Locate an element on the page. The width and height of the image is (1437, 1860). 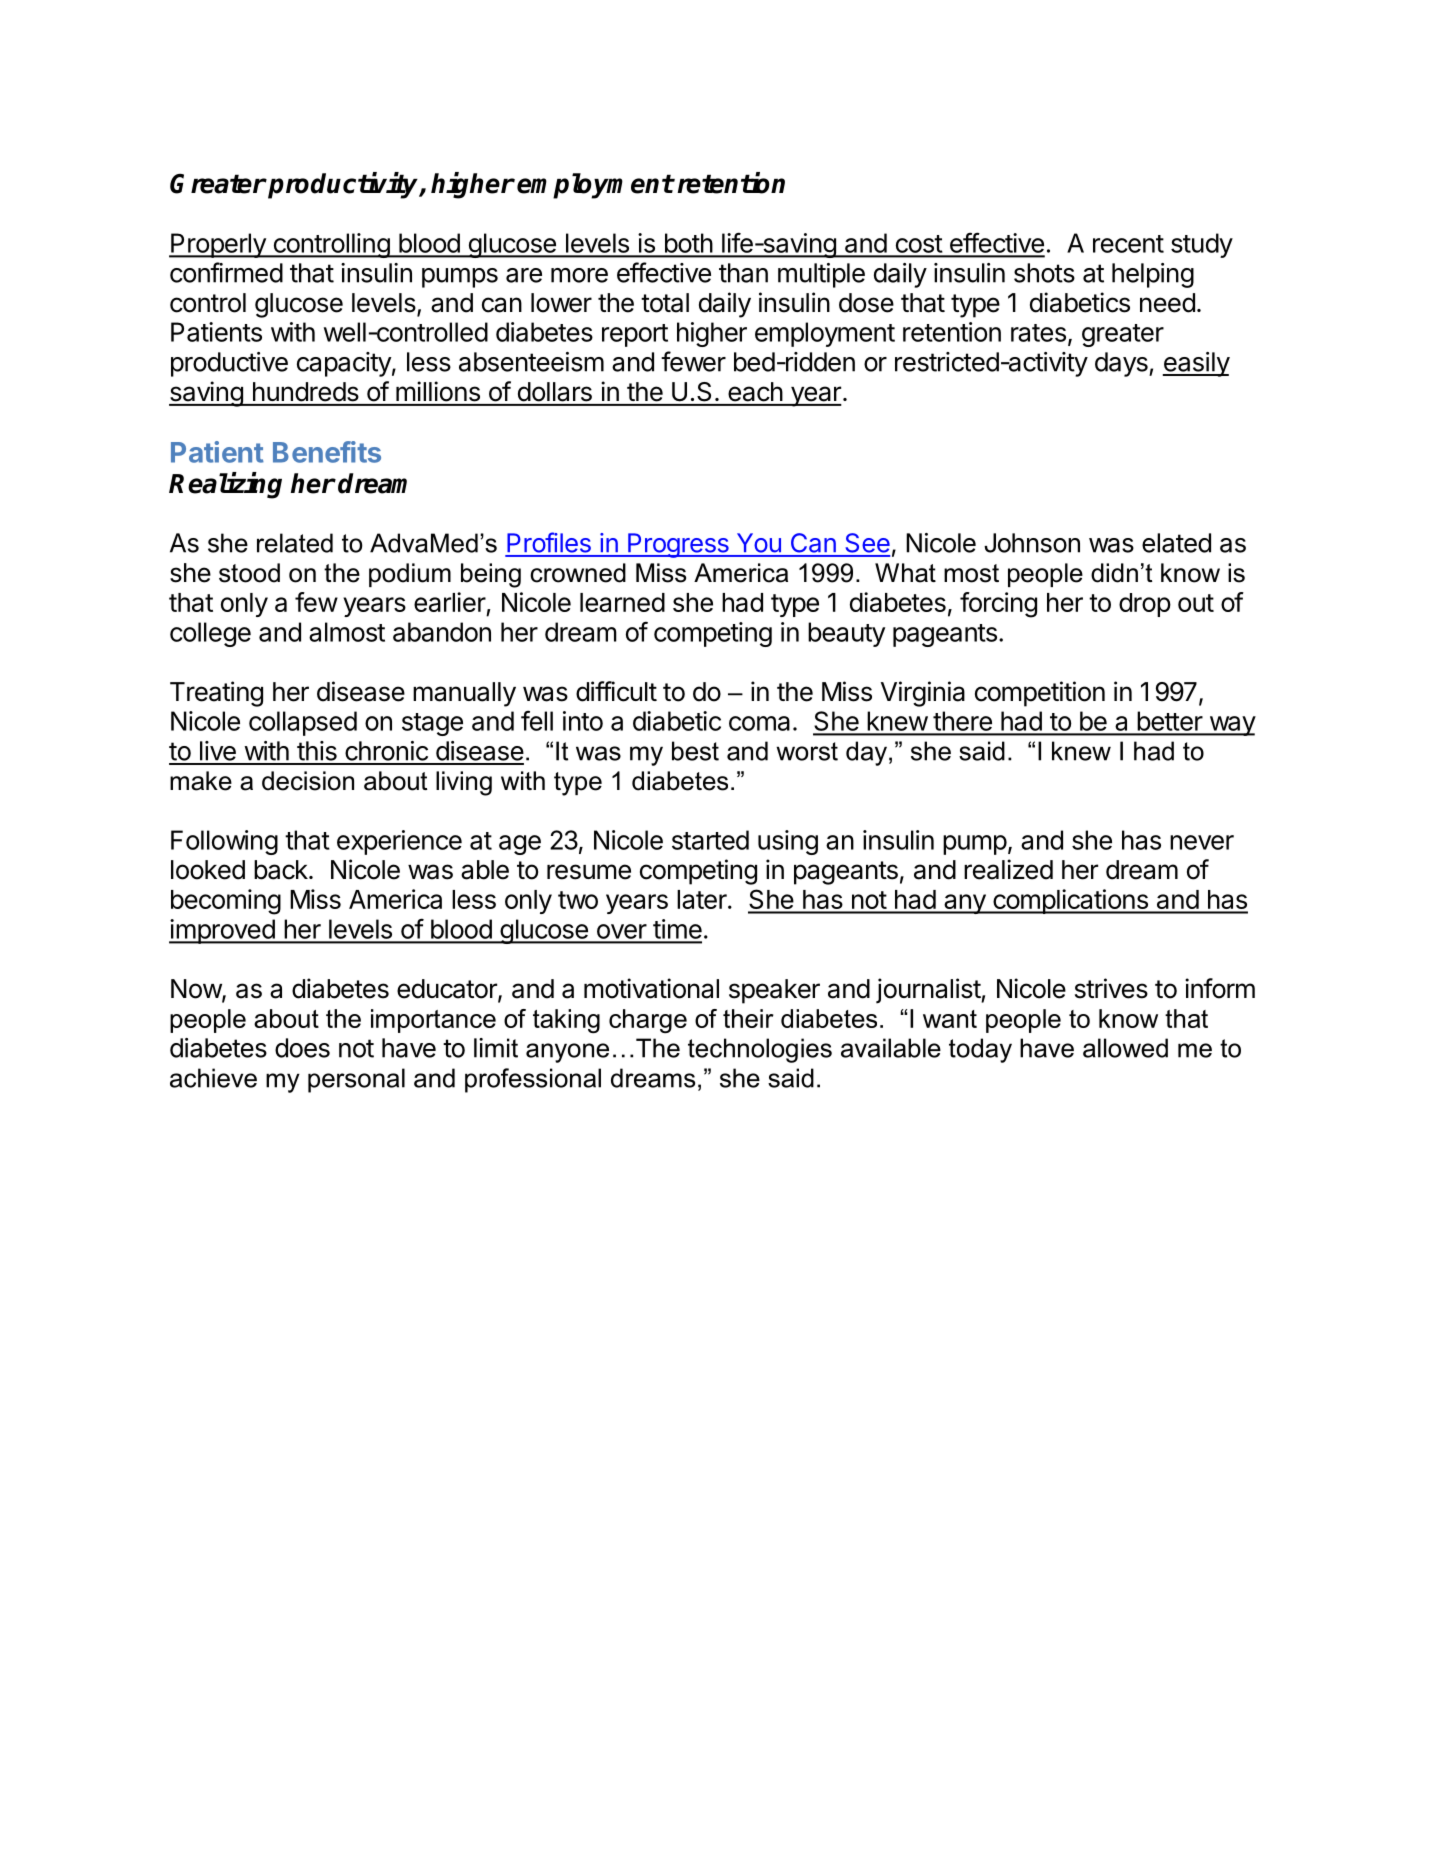
competition is located at coordinates (1040, 694).
